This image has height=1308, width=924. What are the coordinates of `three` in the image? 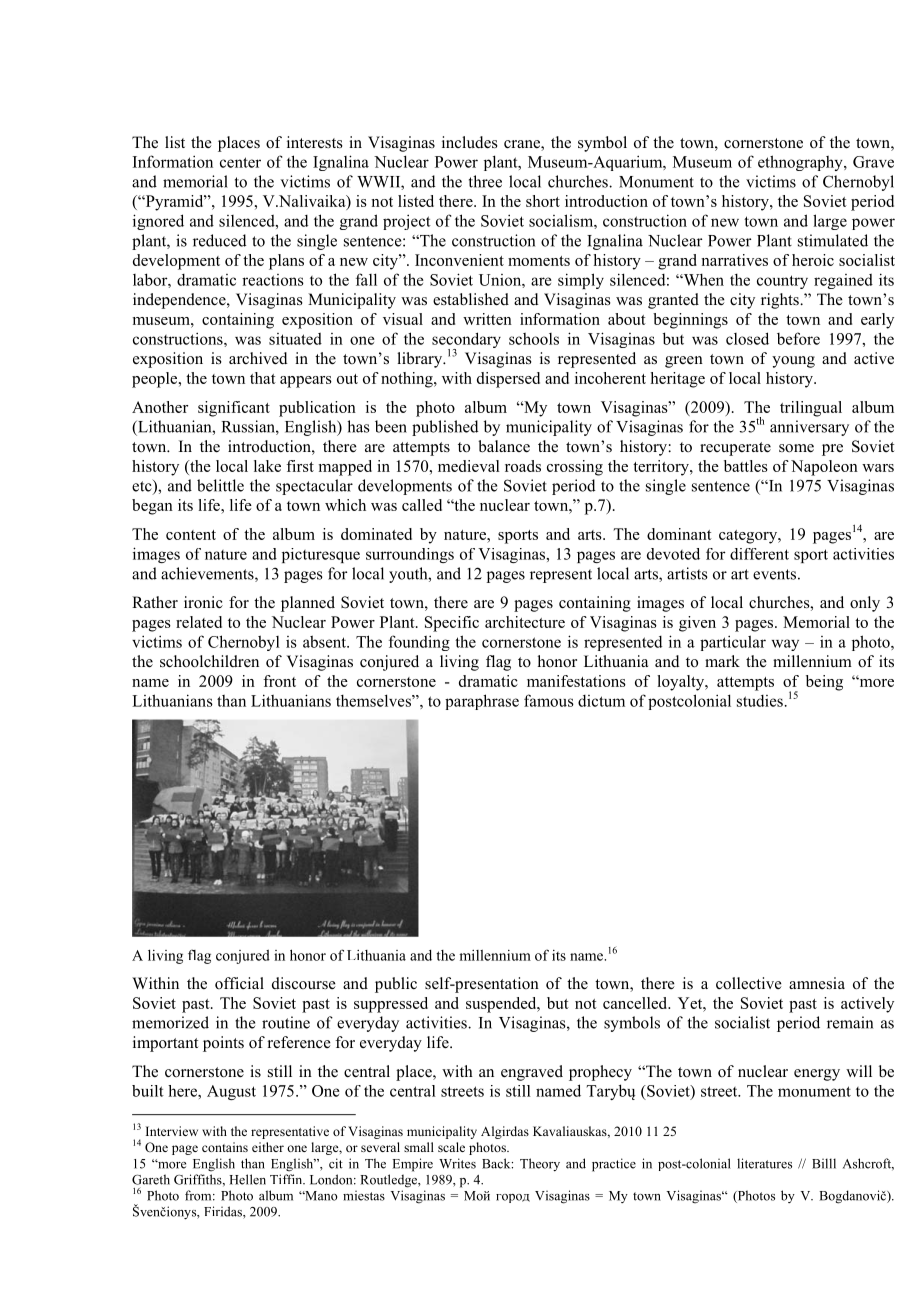 It's located at (485, 181).
